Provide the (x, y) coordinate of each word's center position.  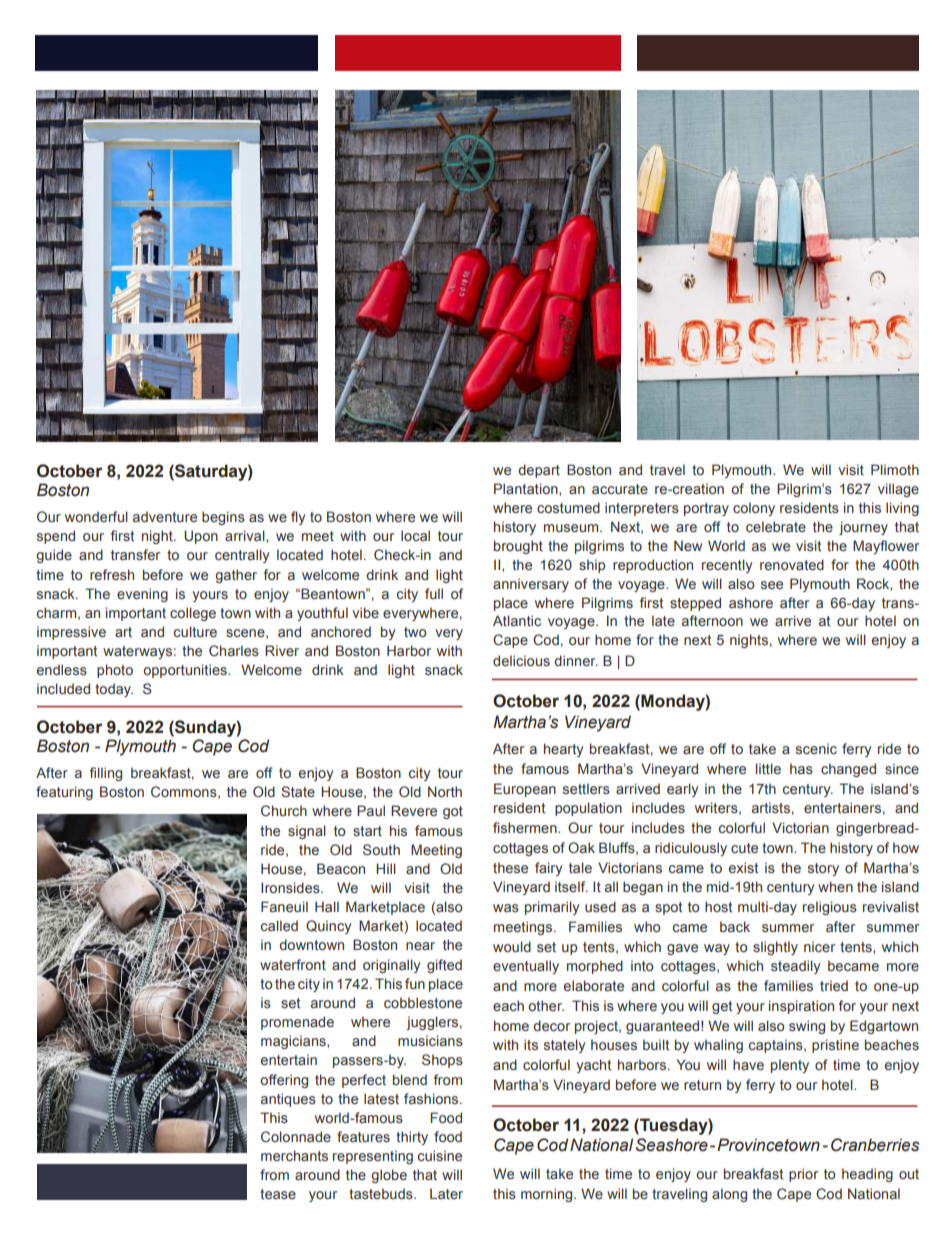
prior (803, 1175)
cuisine (440, 1155)
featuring (64, 793)
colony (754, 509)
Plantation (527, 489)
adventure (165, 516)
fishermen (526, 827)
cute (744, 848)
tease (278, 1194)
